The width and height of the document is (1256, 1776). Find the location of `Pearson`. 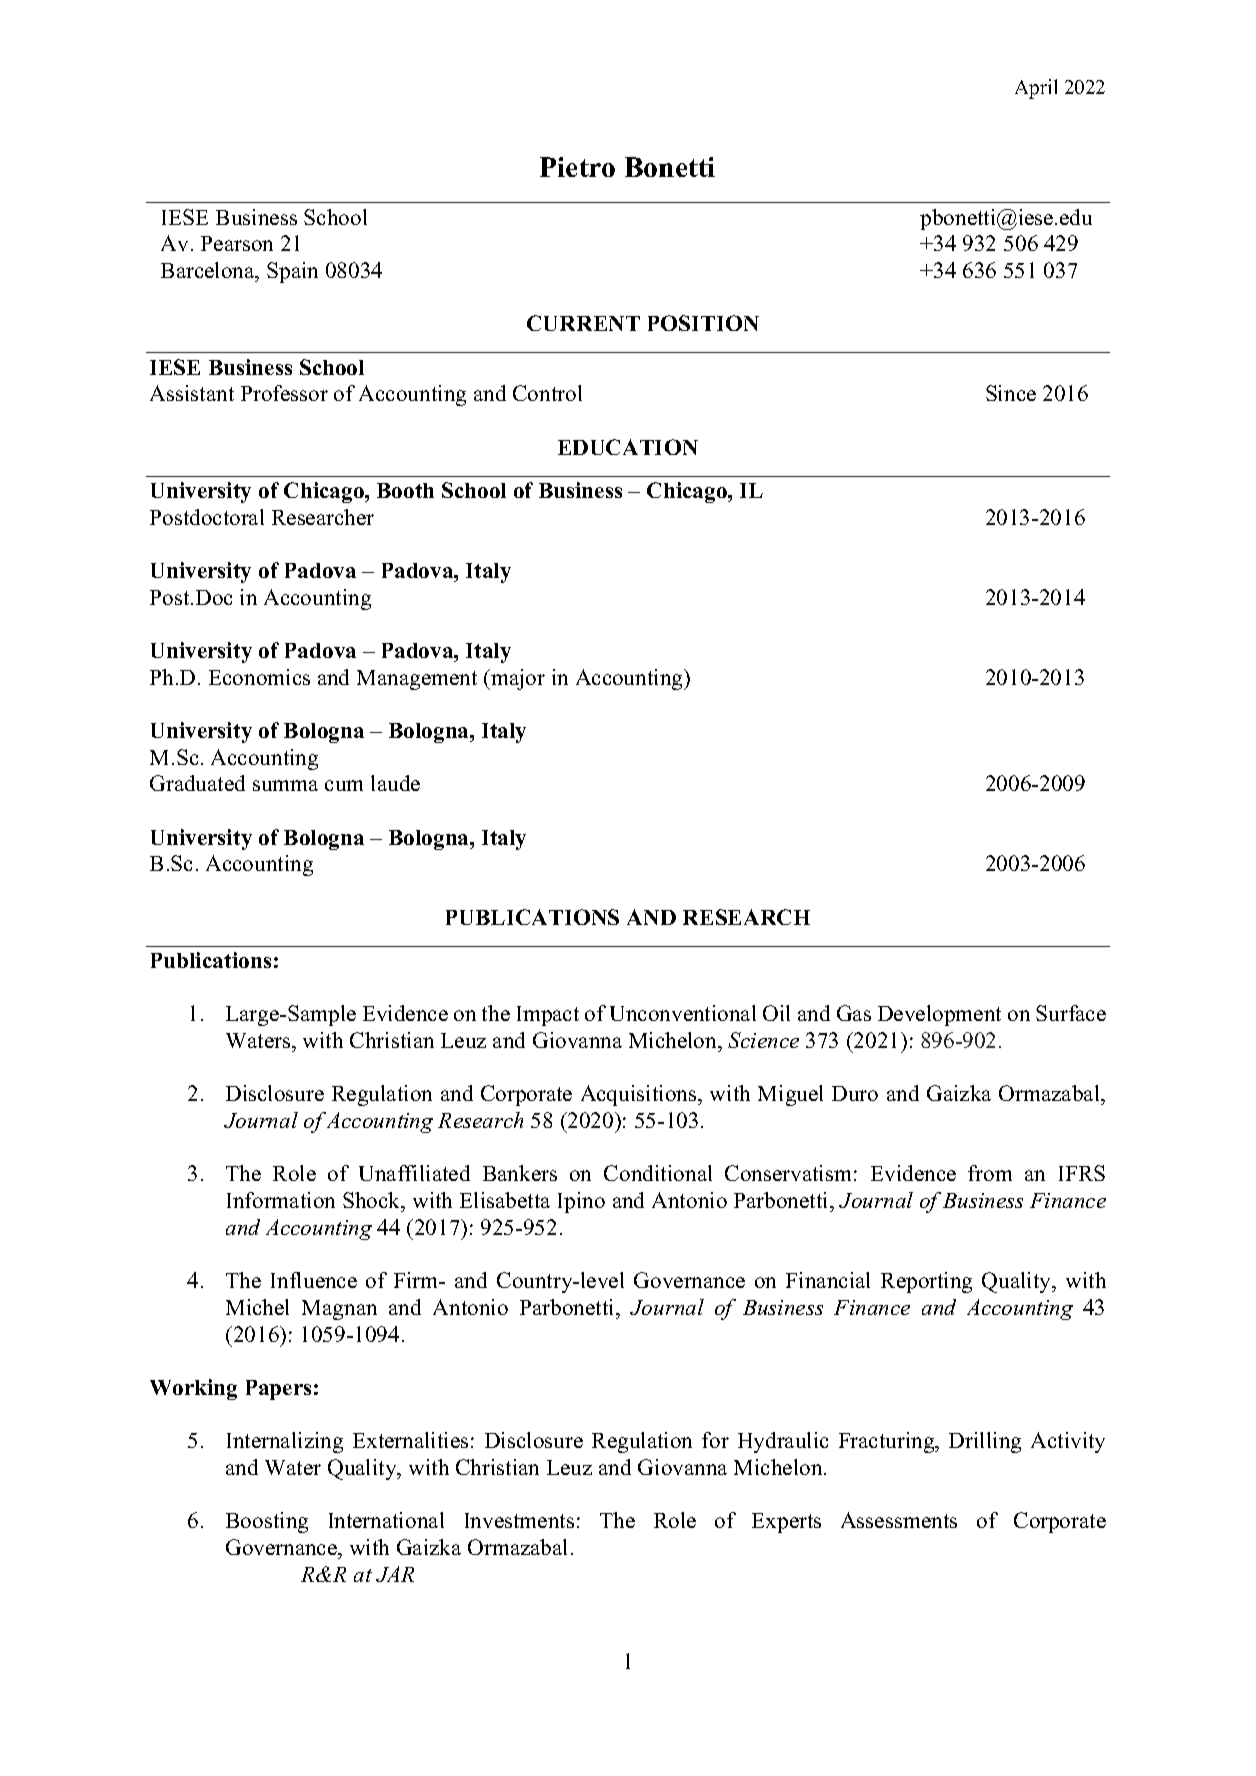

Pearson is located at coordinates (237, 243).
